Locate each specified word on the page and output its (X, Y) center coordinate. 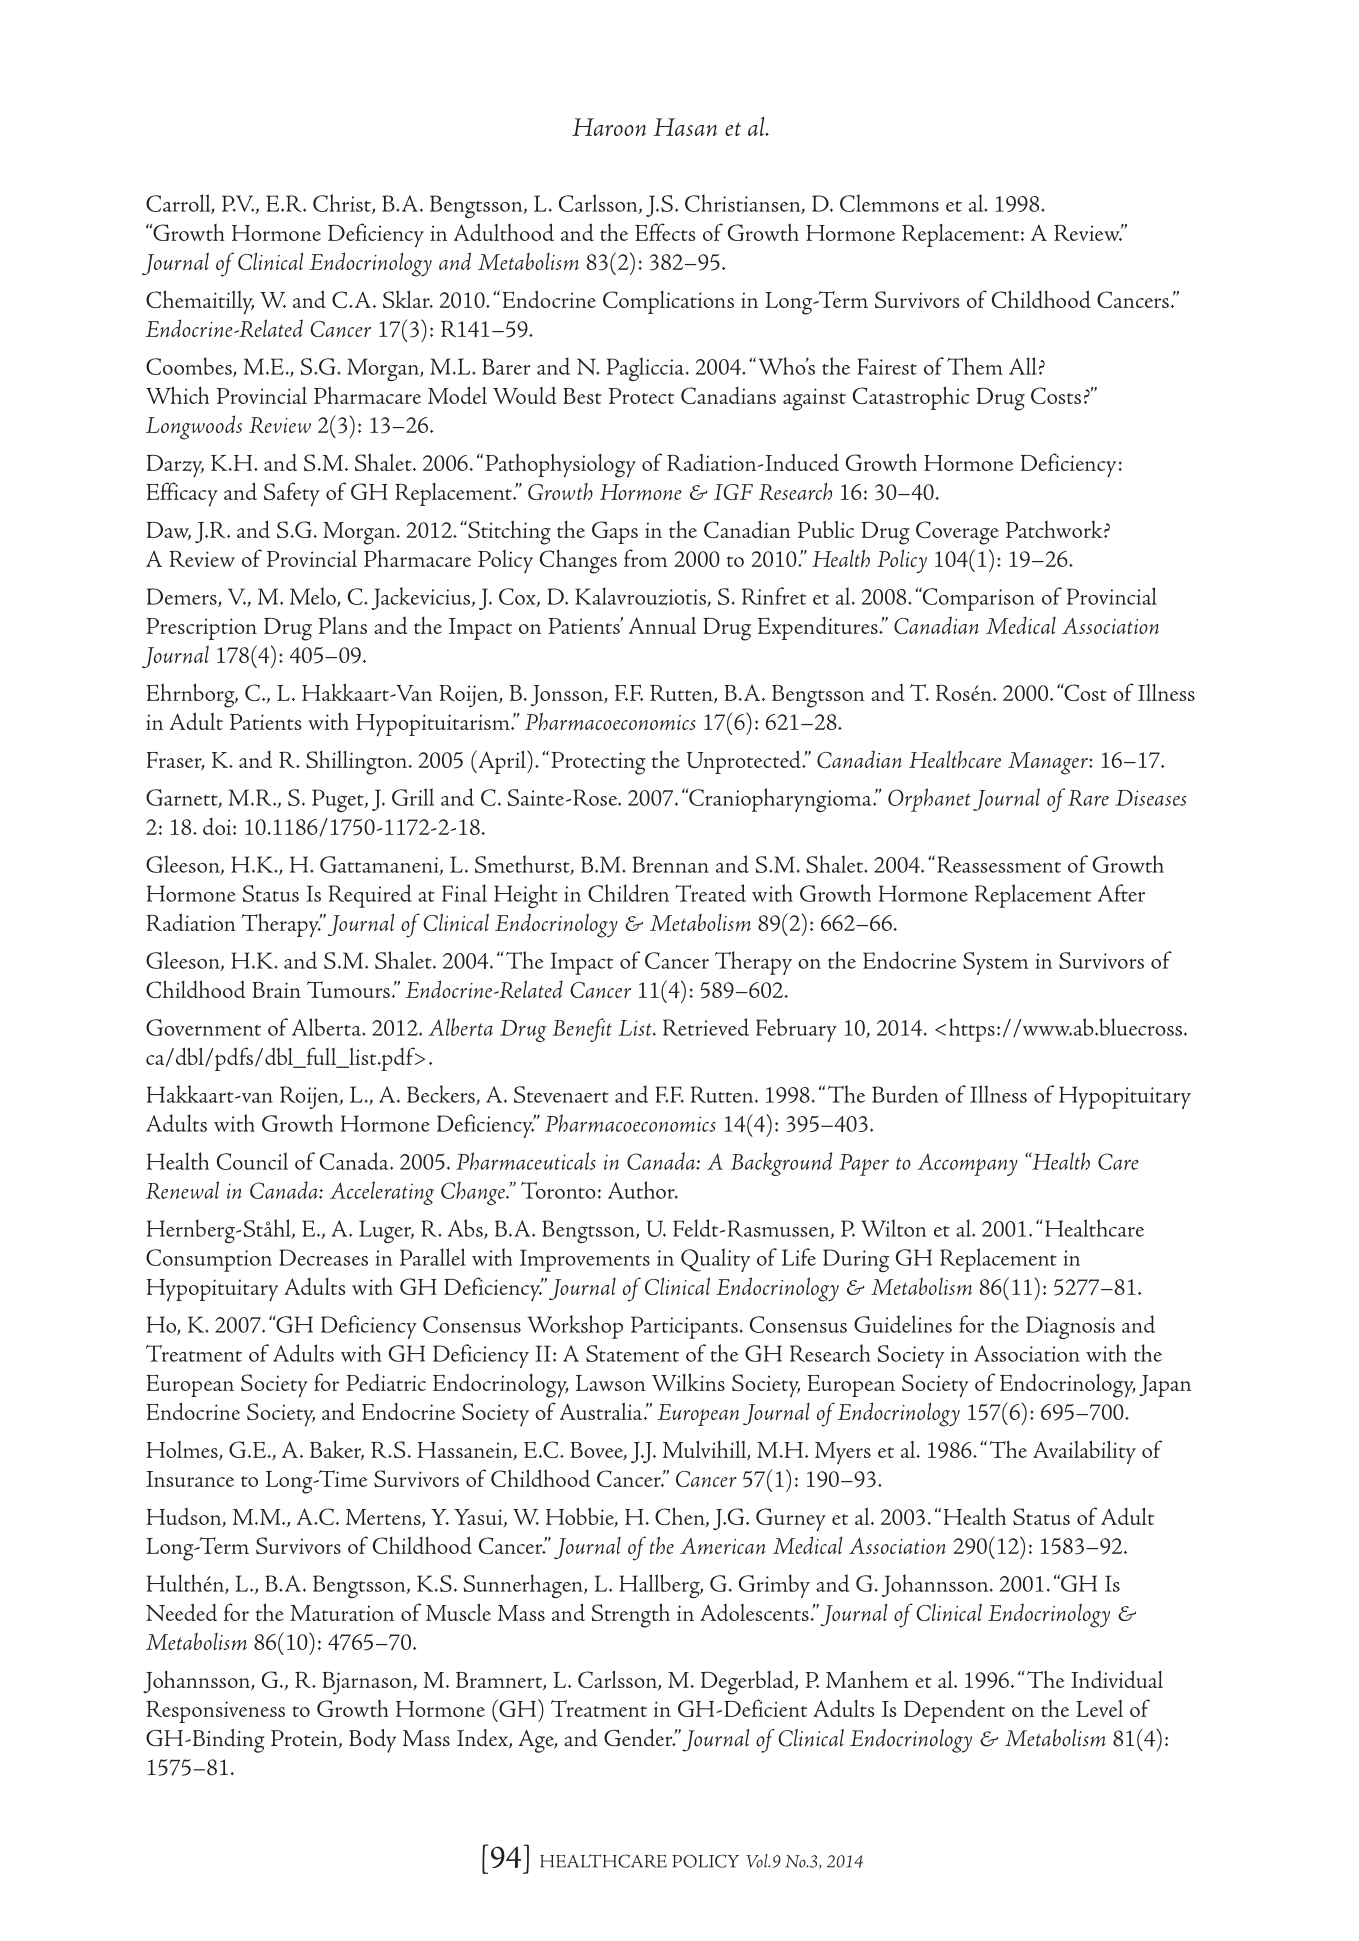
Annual (662, 625)
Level (1099, 1708)
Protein (305, 1739)
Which (177, 395)
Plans (342, 625)
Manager (1049, 763)
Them (975, 366)
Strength (631, 1615)
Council (252, 1161)
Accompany (967, 1165)
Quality (715, 1260)
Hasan (685, 127)
